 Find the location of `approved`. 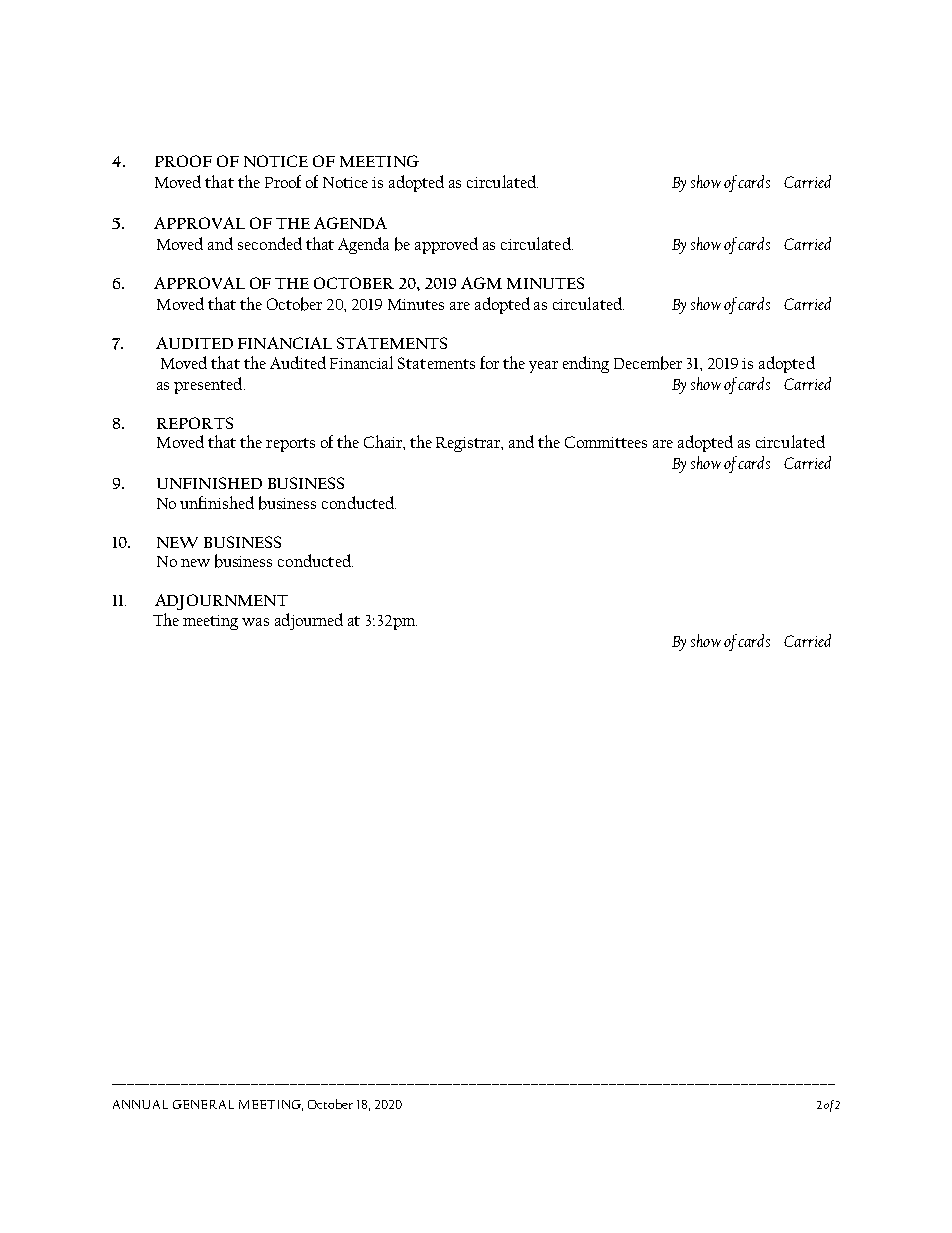

approved is located at coordinates (446, 245).
